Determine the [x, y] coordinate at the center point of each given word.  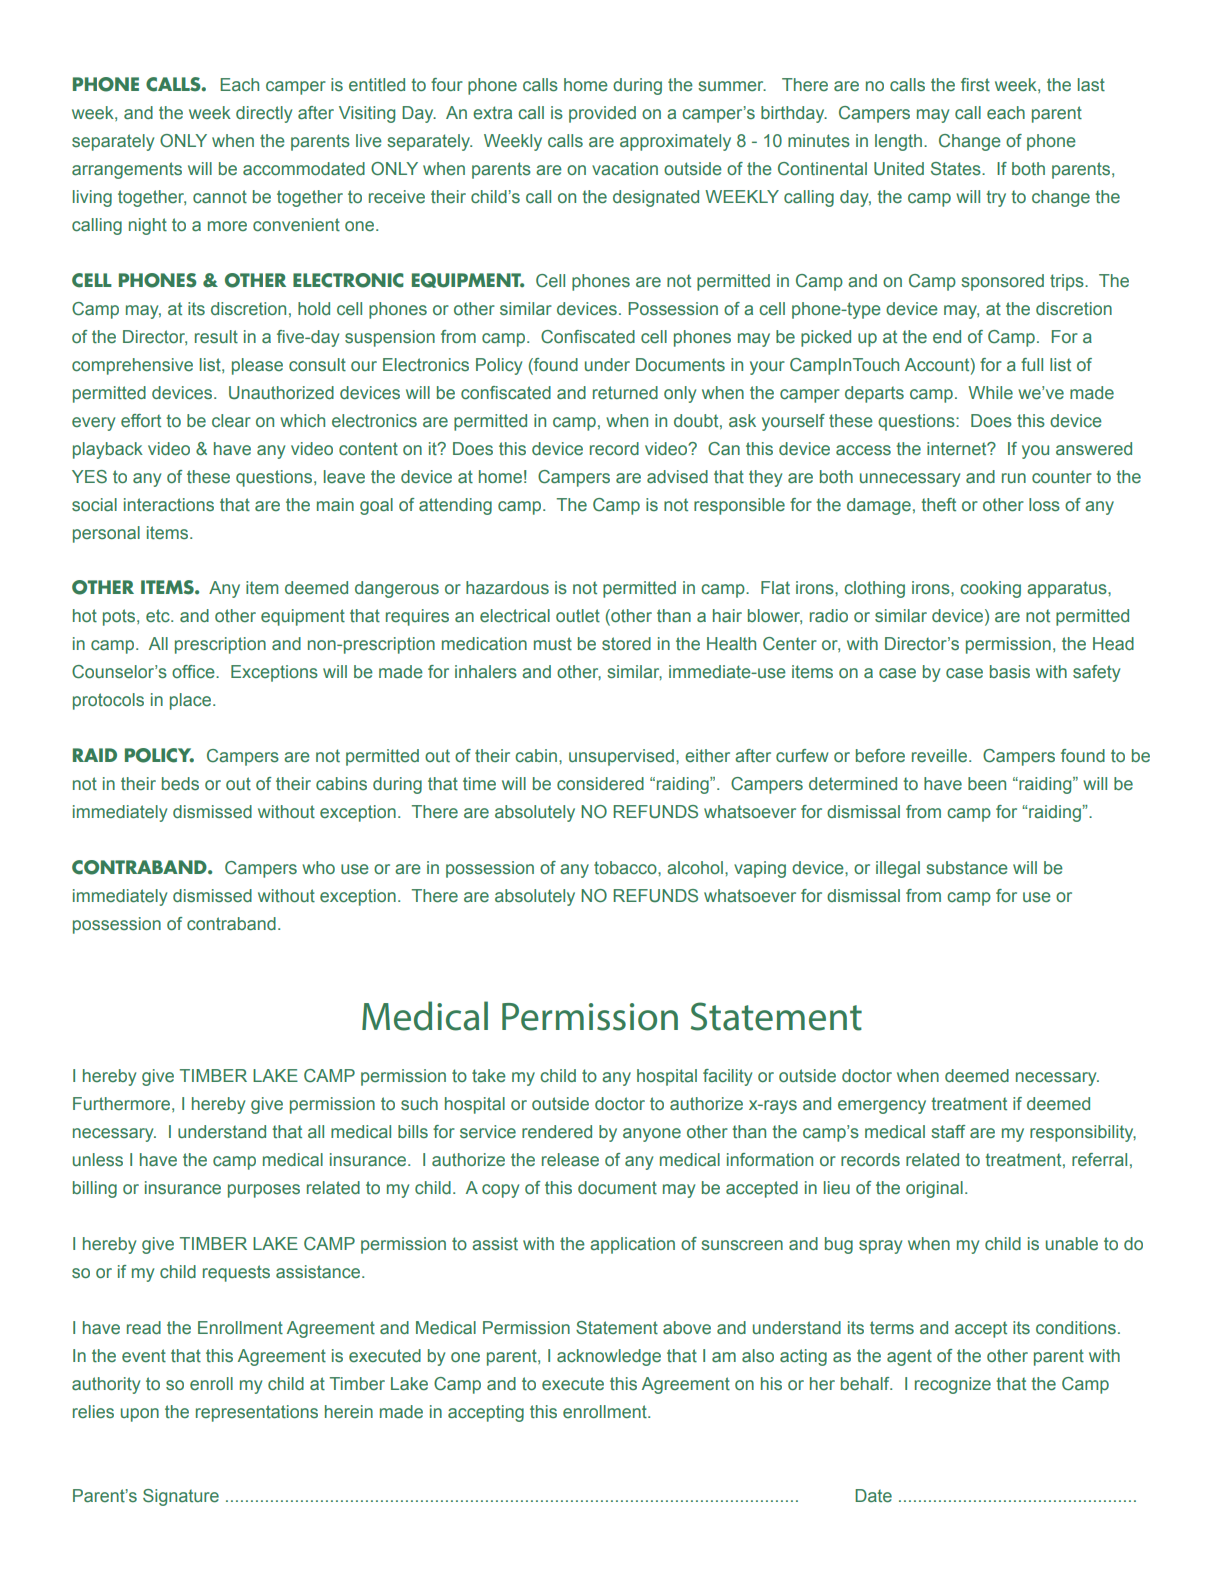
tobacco [626, 867]
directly [264, 114]
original [934, 1189]
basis [1010, 672]
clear [231, 421]
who [318, 867]
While [990, 393]
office [194, 671]
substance [967, 868]
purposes [264, 1191]
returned [625, 393]
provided [602, 114]
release [570, 1160]
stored [626, 644]
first [975, 85]
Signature [181, 1497]
